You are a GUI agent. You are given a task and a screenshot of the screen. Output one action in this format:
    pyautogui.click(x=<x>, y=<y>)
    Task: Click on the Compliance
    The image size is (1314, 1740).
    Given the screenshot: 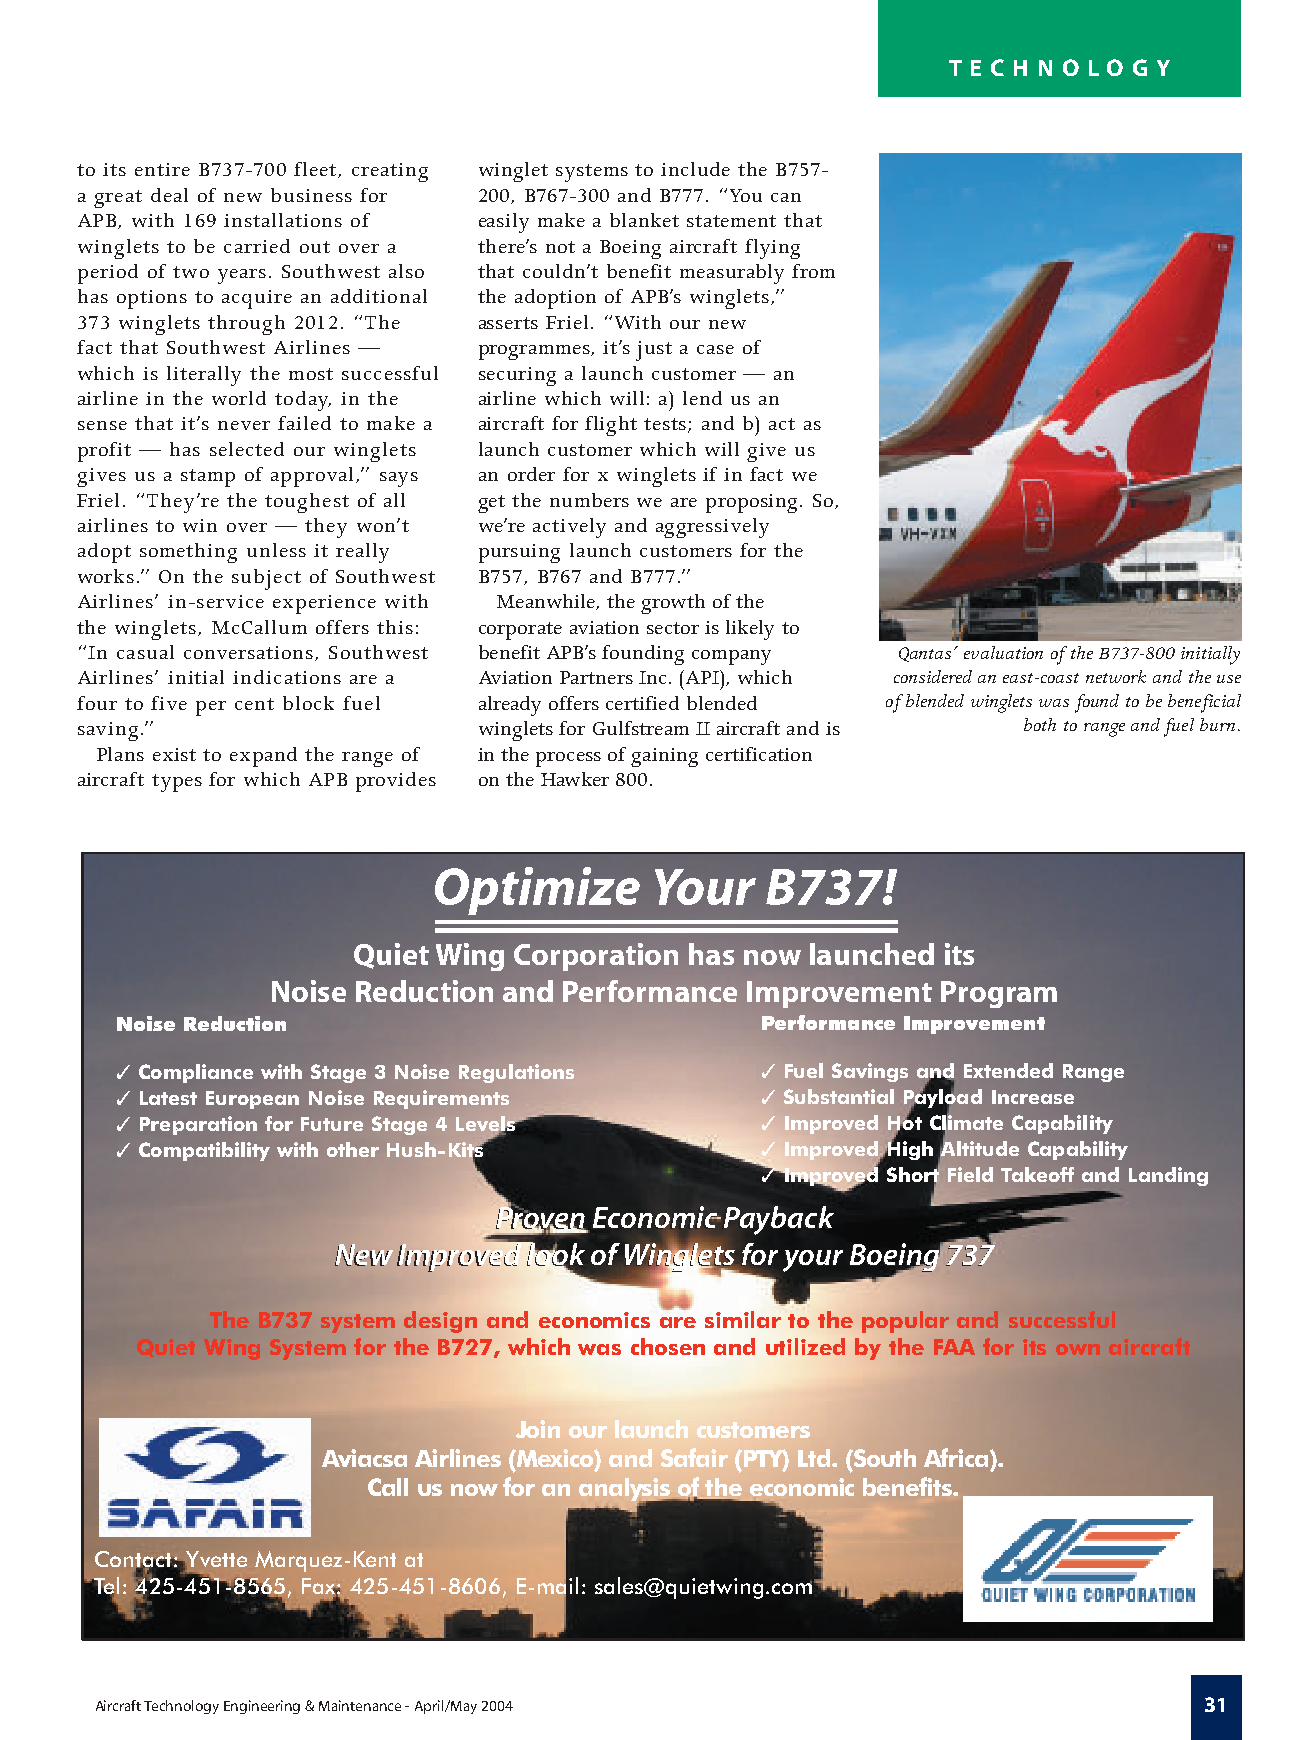 What is the action you would take?
    pyautogui.click(x=196, y=1073)
